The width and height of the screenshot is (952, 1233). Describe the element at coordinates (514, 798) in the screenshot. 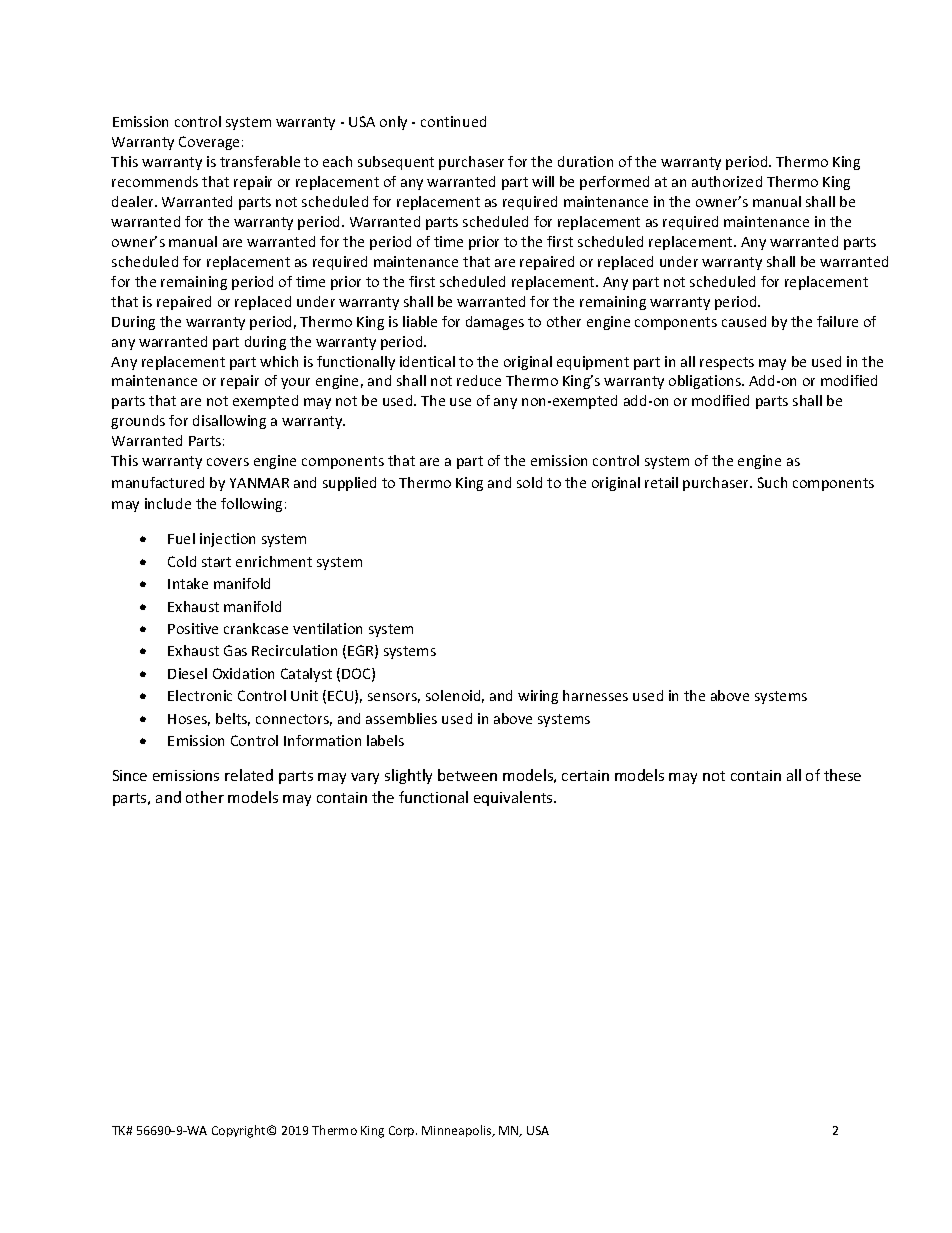

I see `equivalents` at that location.
